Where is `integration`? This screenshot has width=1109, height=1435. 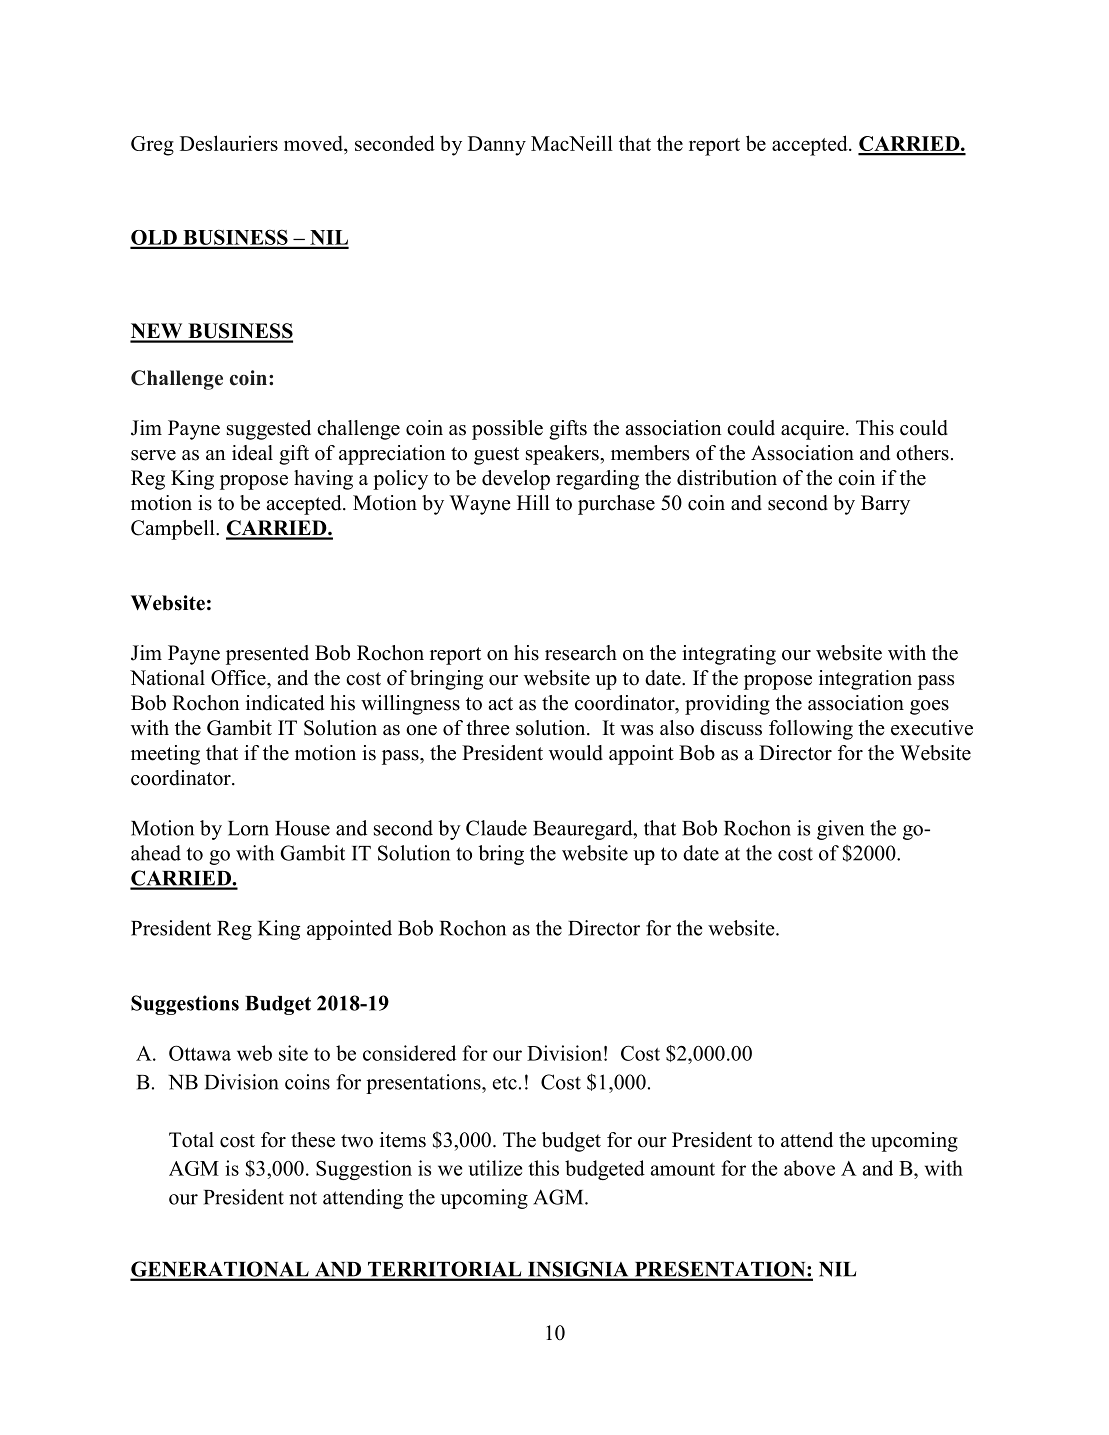
integration is located at coordinates (865, 680).
